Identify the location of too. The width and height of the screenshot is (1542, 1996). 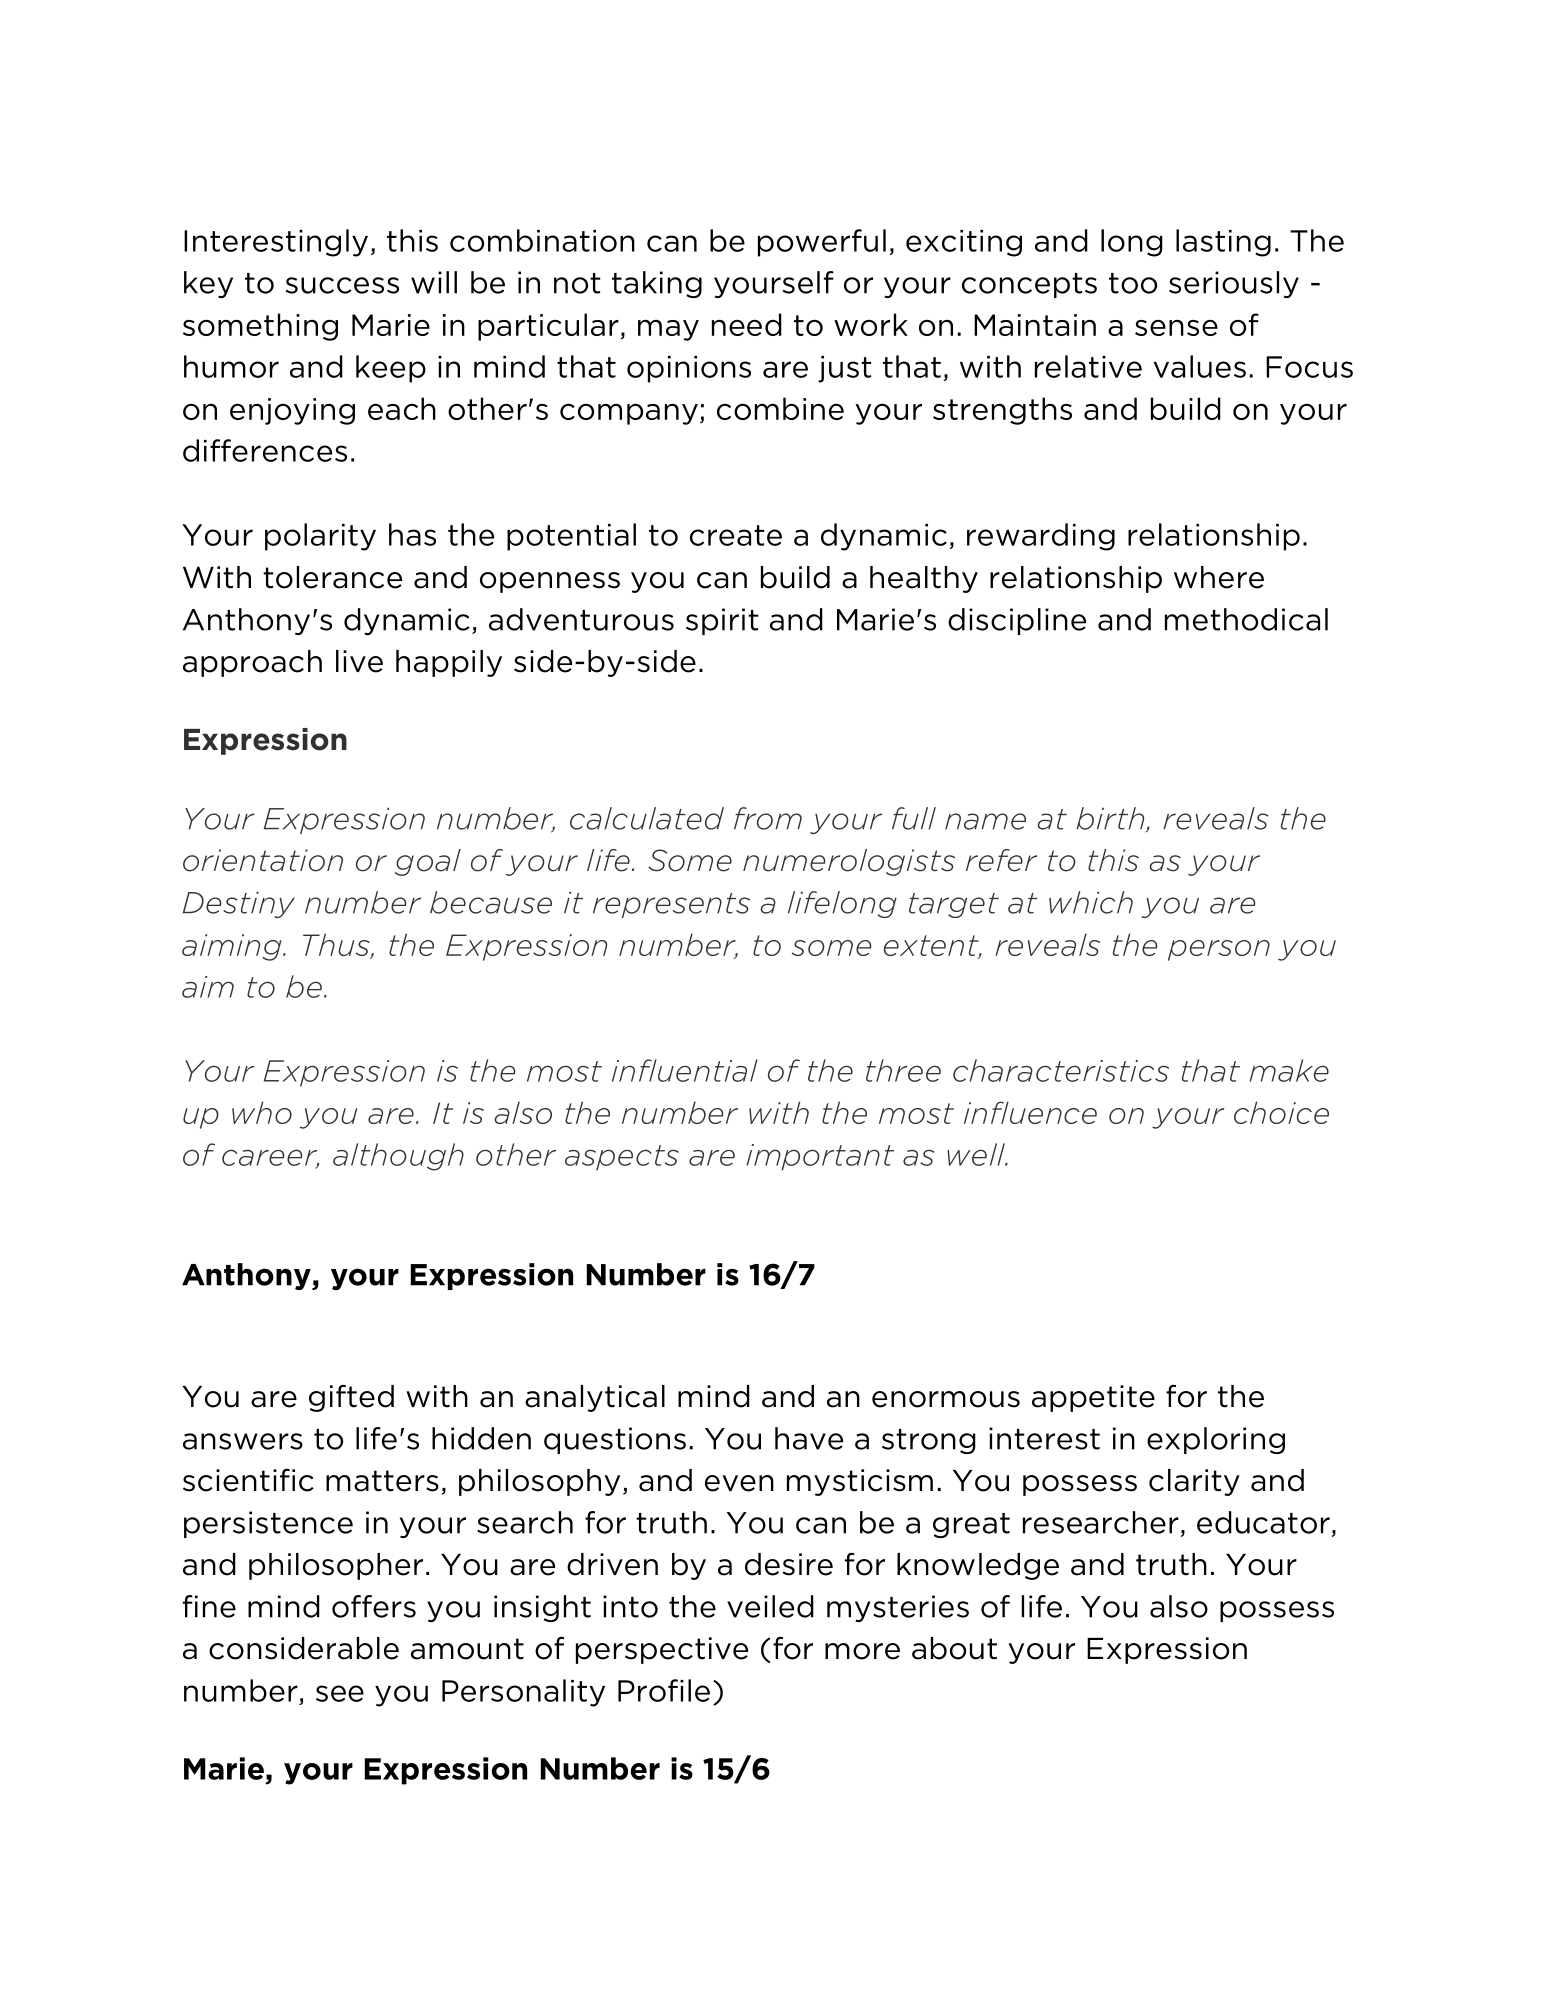
(1133, 283).
